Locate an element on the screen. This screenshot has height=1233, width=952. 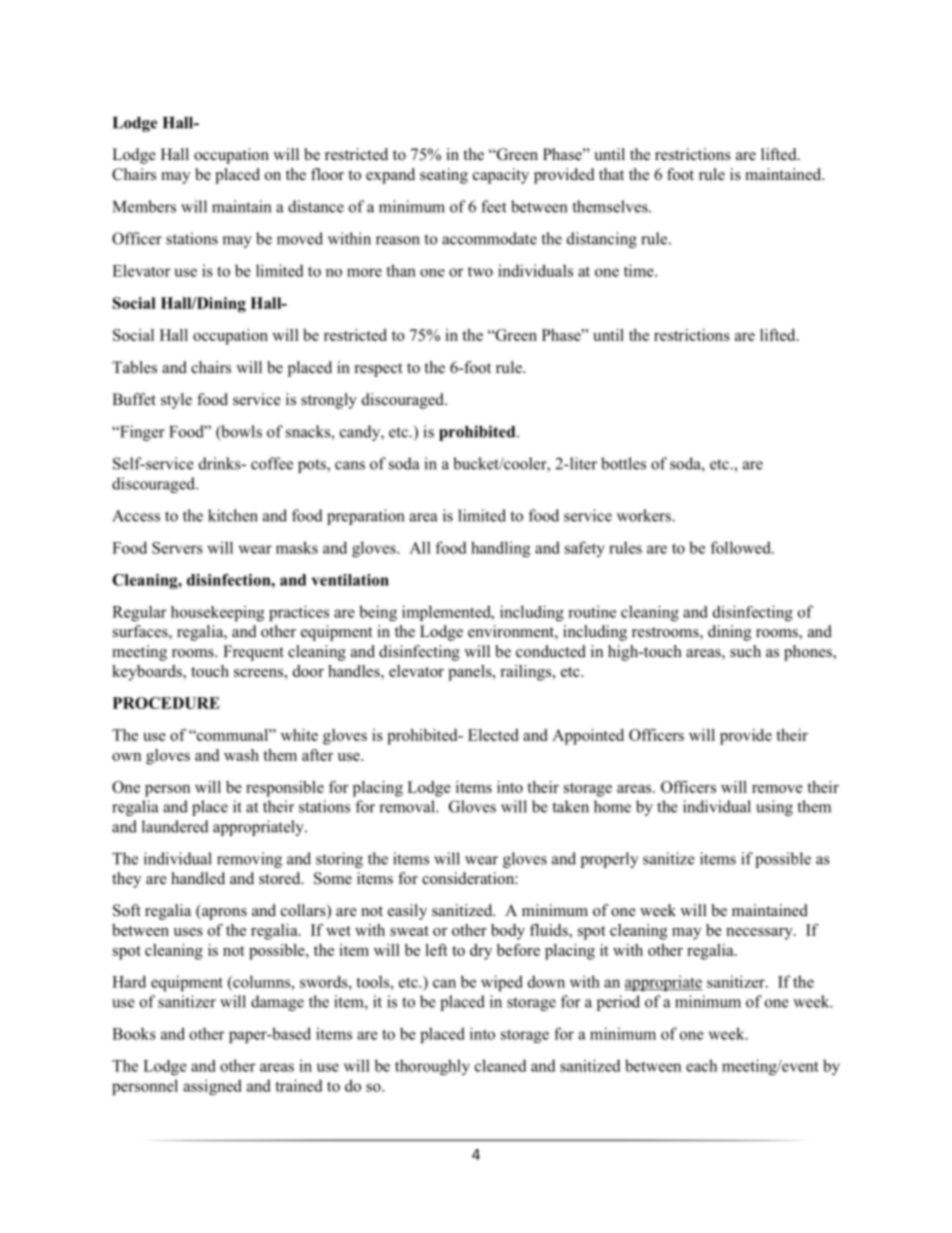
respect is located at coordinates (378, 370).
